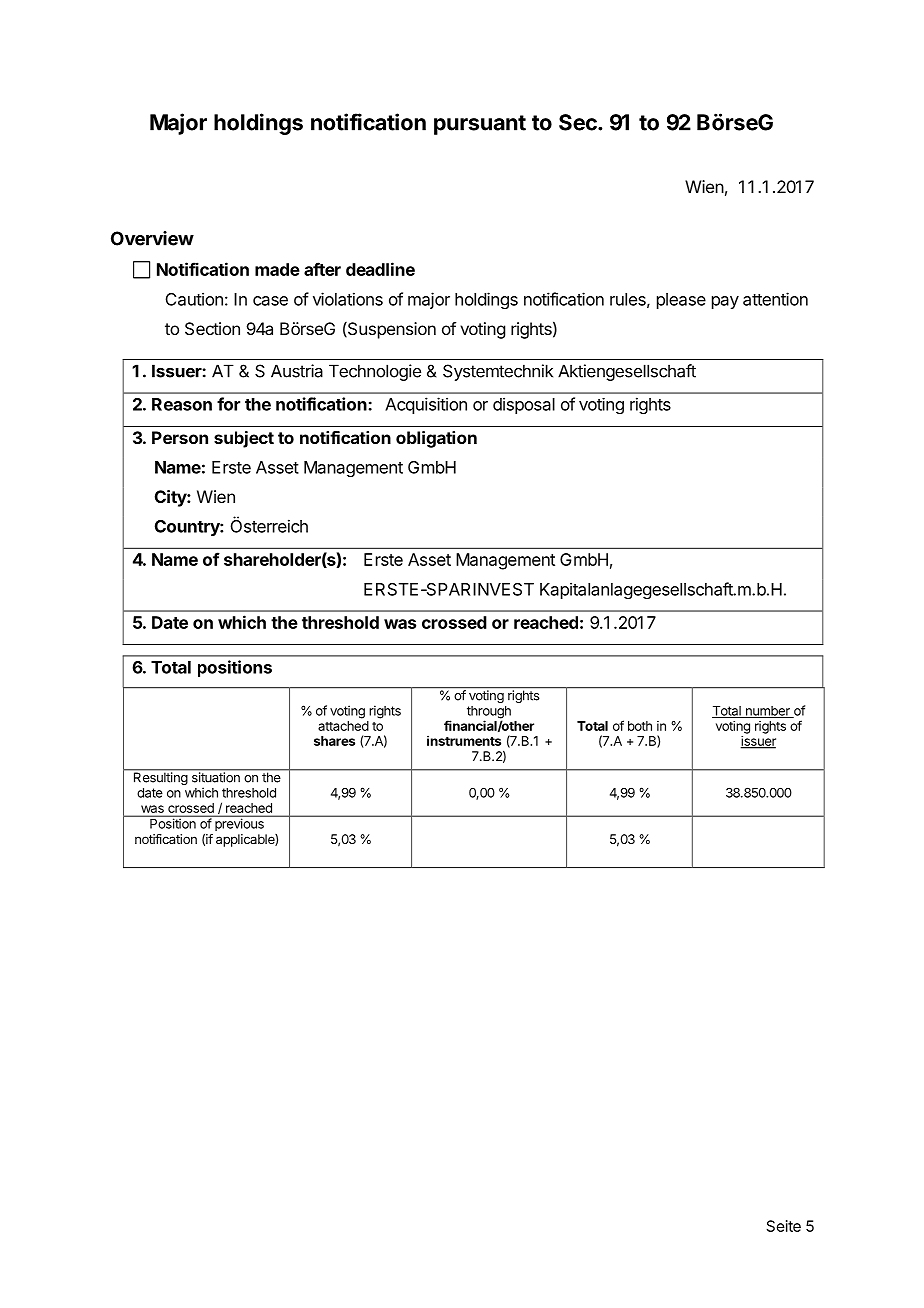 The height and width of the screenshot is (1308, 924). I want to click on please, so click(681, 301).
